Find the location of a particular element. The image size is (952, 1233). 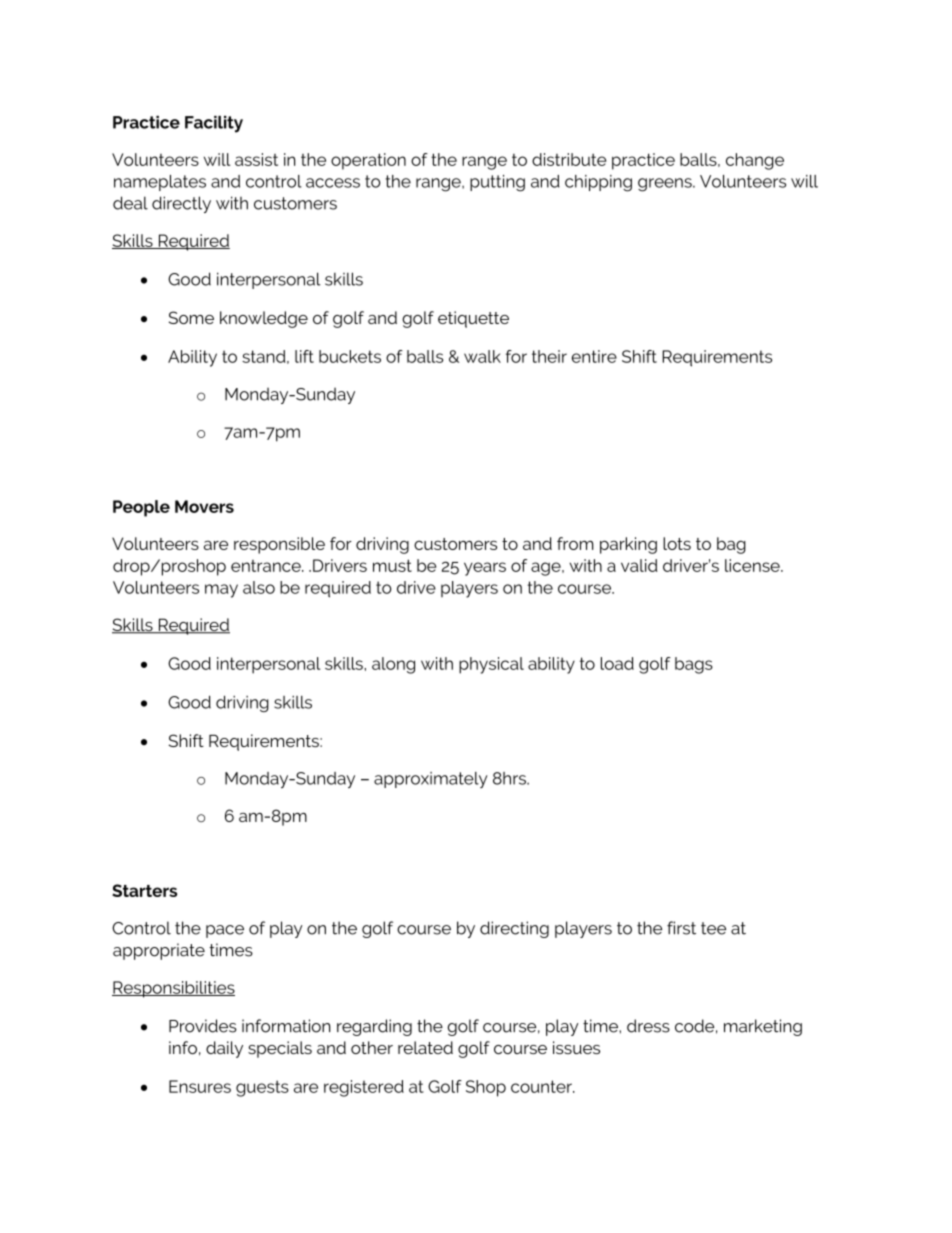

Some is located at coordinates (191, 317).
